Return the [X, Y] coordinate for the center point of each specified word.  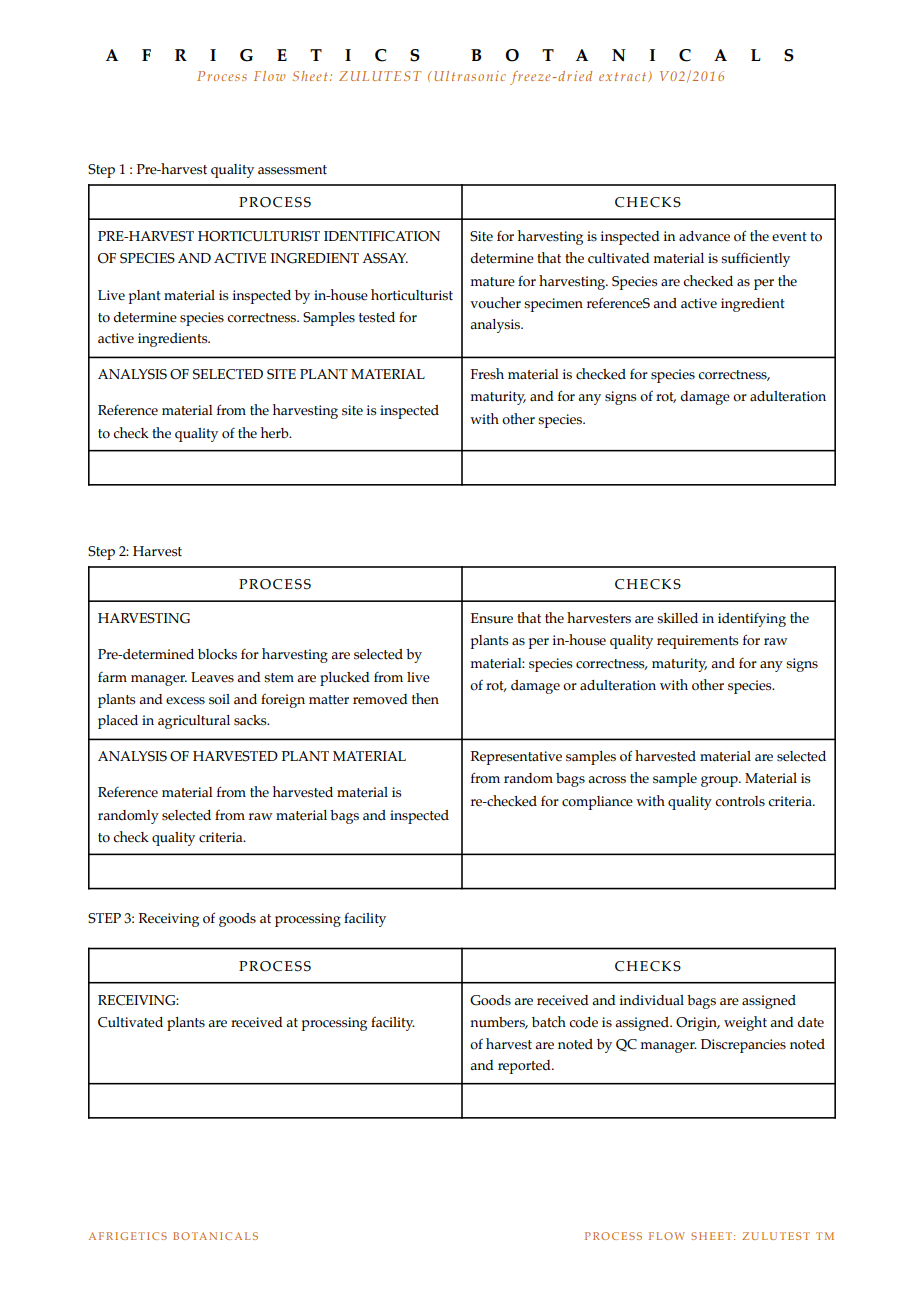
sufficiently [755, 259]
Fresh [487, 374]
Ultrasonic [470, 76]
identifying [752, 619]
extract [624, 77]
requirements [697, 642]
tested [377, 317]
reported [525, 1067]
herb [276, 433]
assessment [292, 170]
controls [740, 801]
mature [492, 282]
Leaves [212, 677]
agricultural [194, 722]
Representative [516, 758]
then [425, 699]
